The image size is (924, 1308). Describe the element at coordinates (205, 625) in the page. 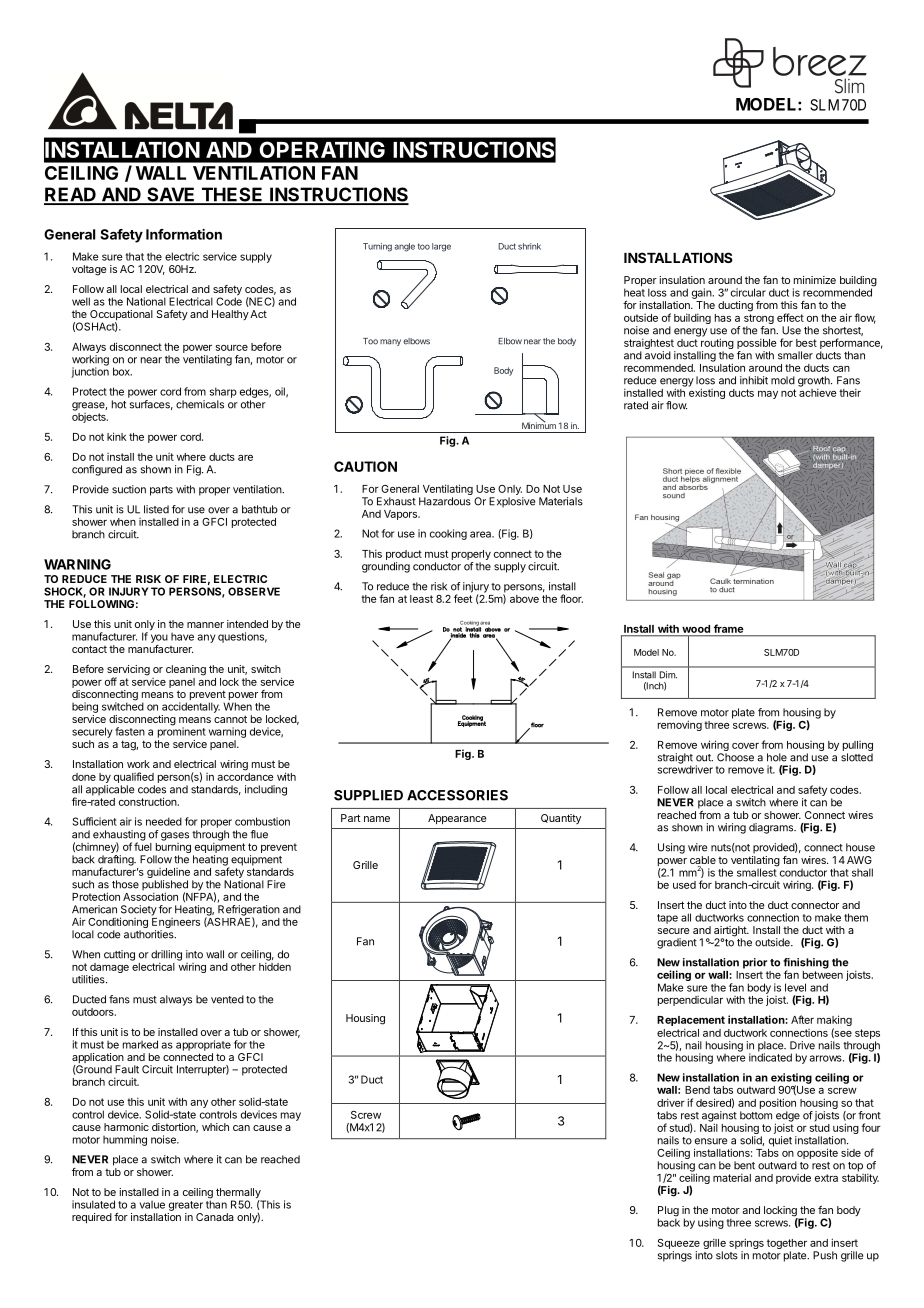

I see `manner` at that location.
